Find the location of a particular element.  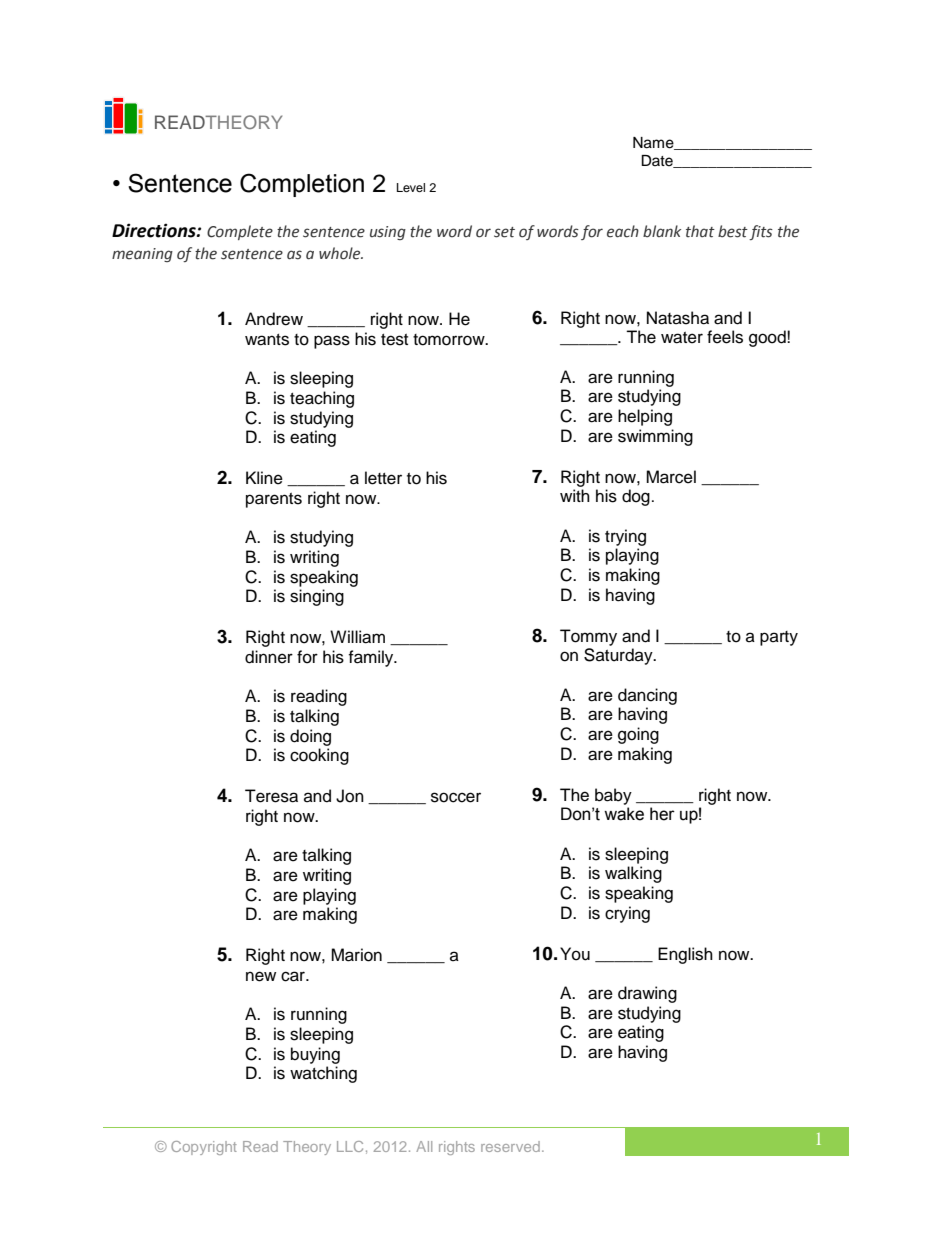

that is located at coordinates (700, 231).
